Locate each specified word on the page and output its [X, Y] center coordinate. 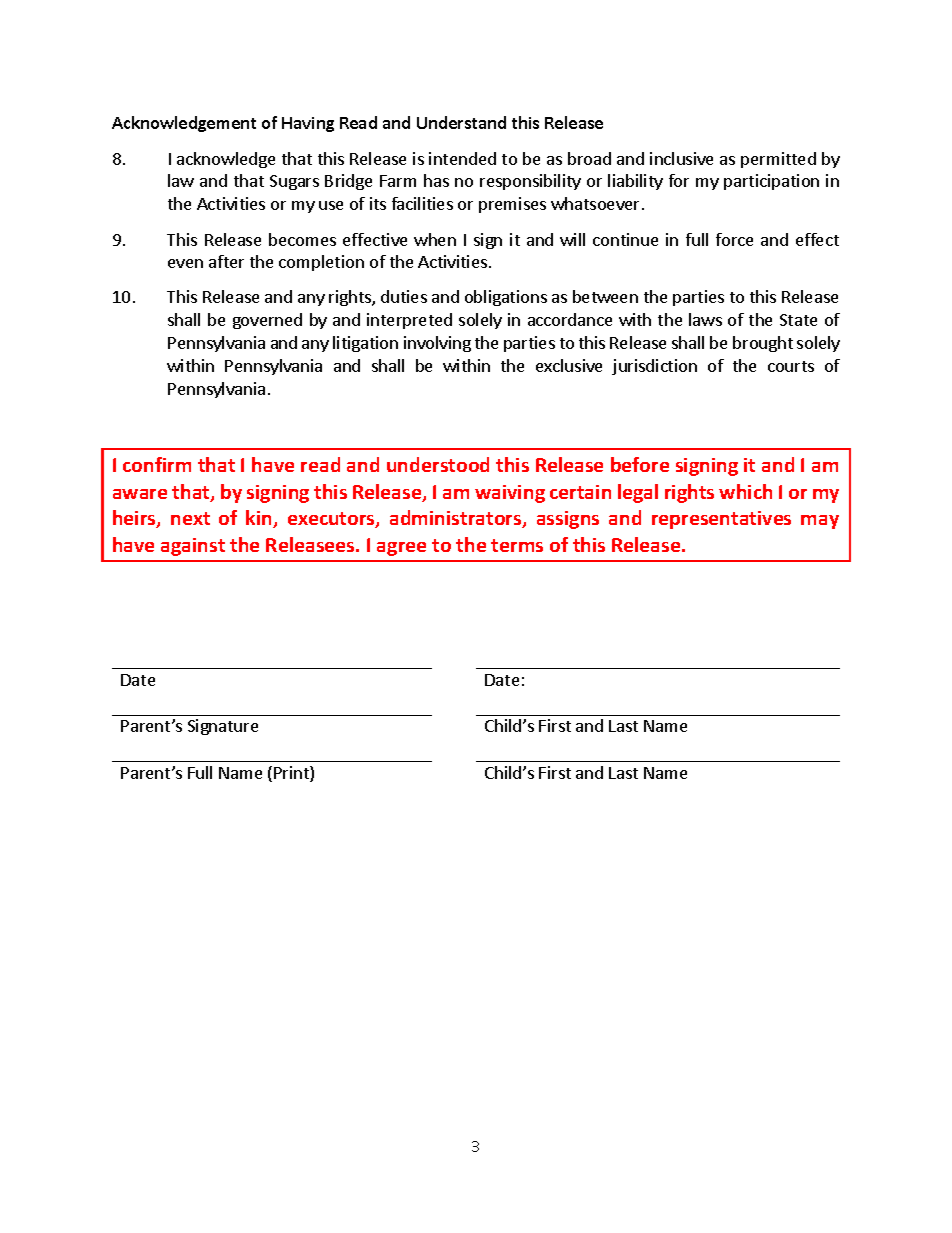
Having [308, 124]
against [193, 547]
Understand [461, 122]
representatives [721, 520]
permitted [778, 160]
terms [517, 545]
